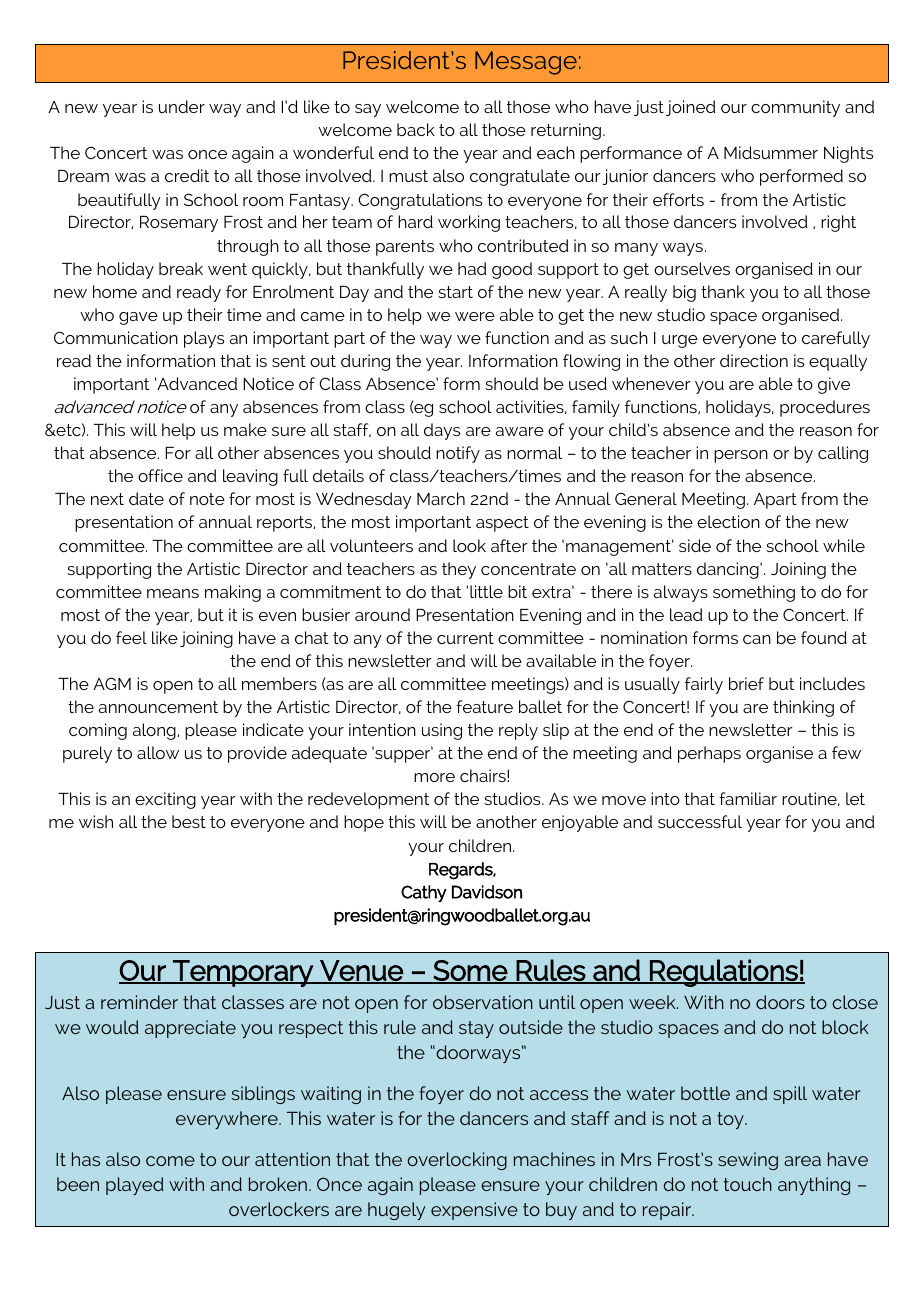 This screenshot has height=1308, width=924. I want to click on played, so click(135, 1186).
